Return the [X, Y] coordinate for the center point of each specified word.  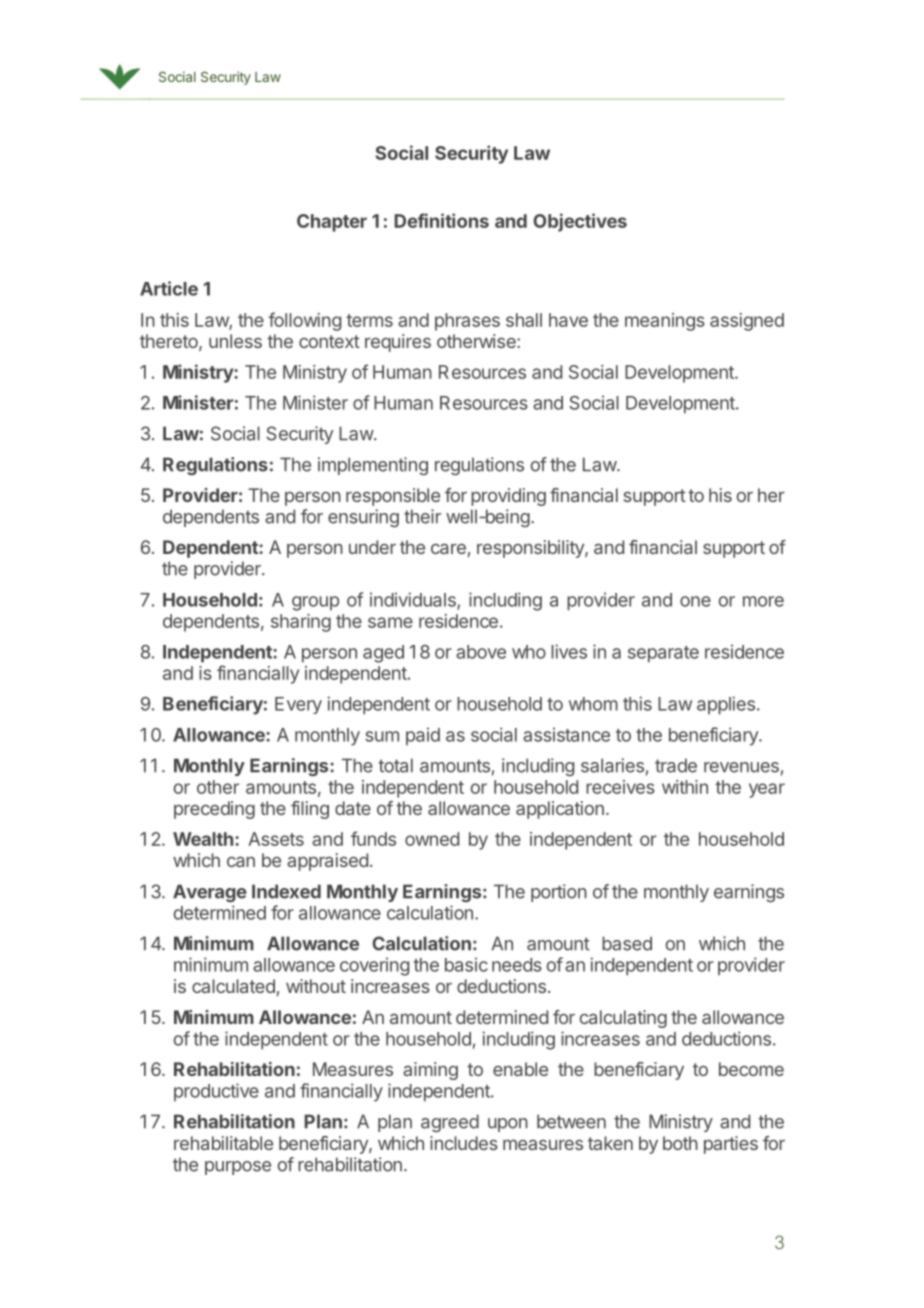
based [627, 943]
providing [508, 497]
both [680, 1143]
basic [466, 964]
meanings [665, 322]
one [695, 601]
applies [726, 705]
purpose [238, 1168]
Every [298, 705]
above [481, 652]
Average [210, 893]
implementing [373, 466]
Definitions [441, 220]
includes [464, 1143]
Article [169, 288]
